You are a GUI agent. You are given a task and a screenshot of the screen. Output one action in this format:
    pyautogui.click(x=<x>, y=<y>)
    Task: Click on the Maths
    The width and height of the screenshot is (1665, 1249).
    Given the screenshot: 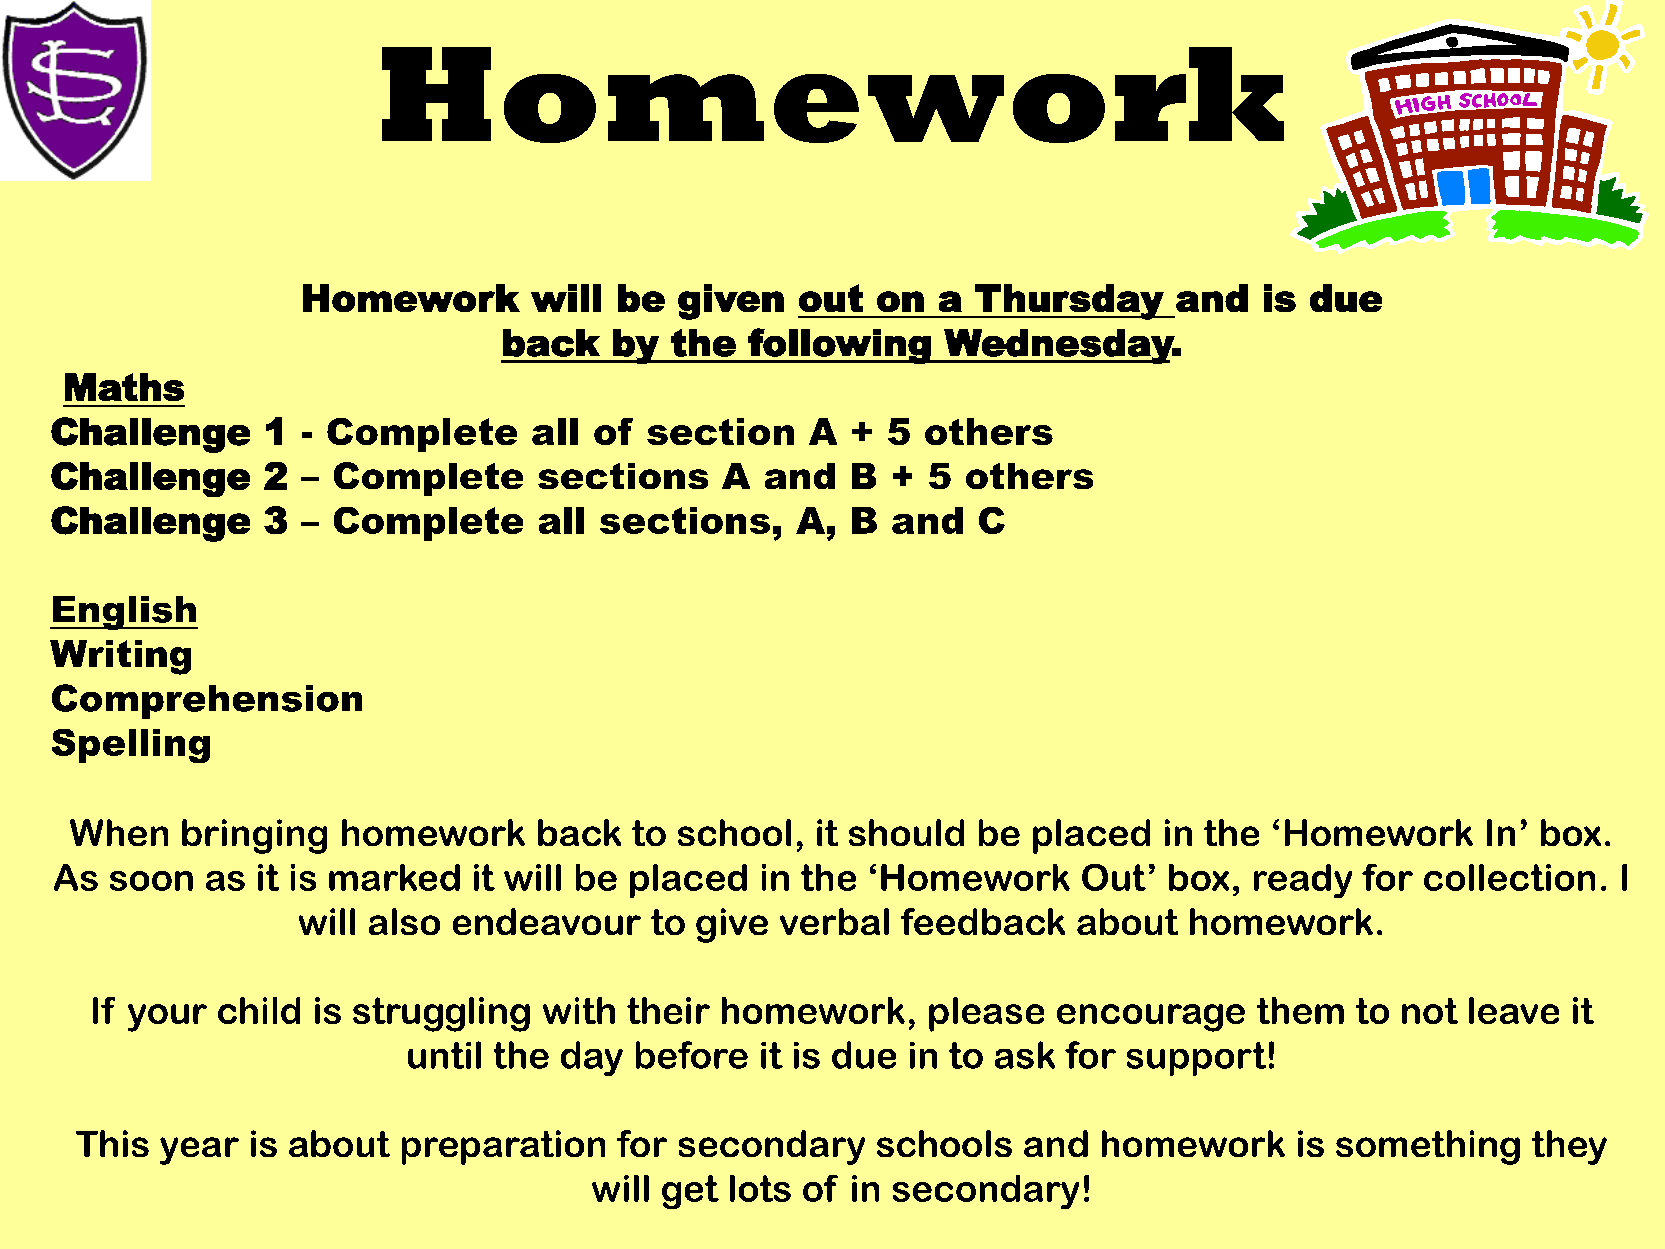 What is the action you would take?
    pyautogui.click(x=124, y=387)
